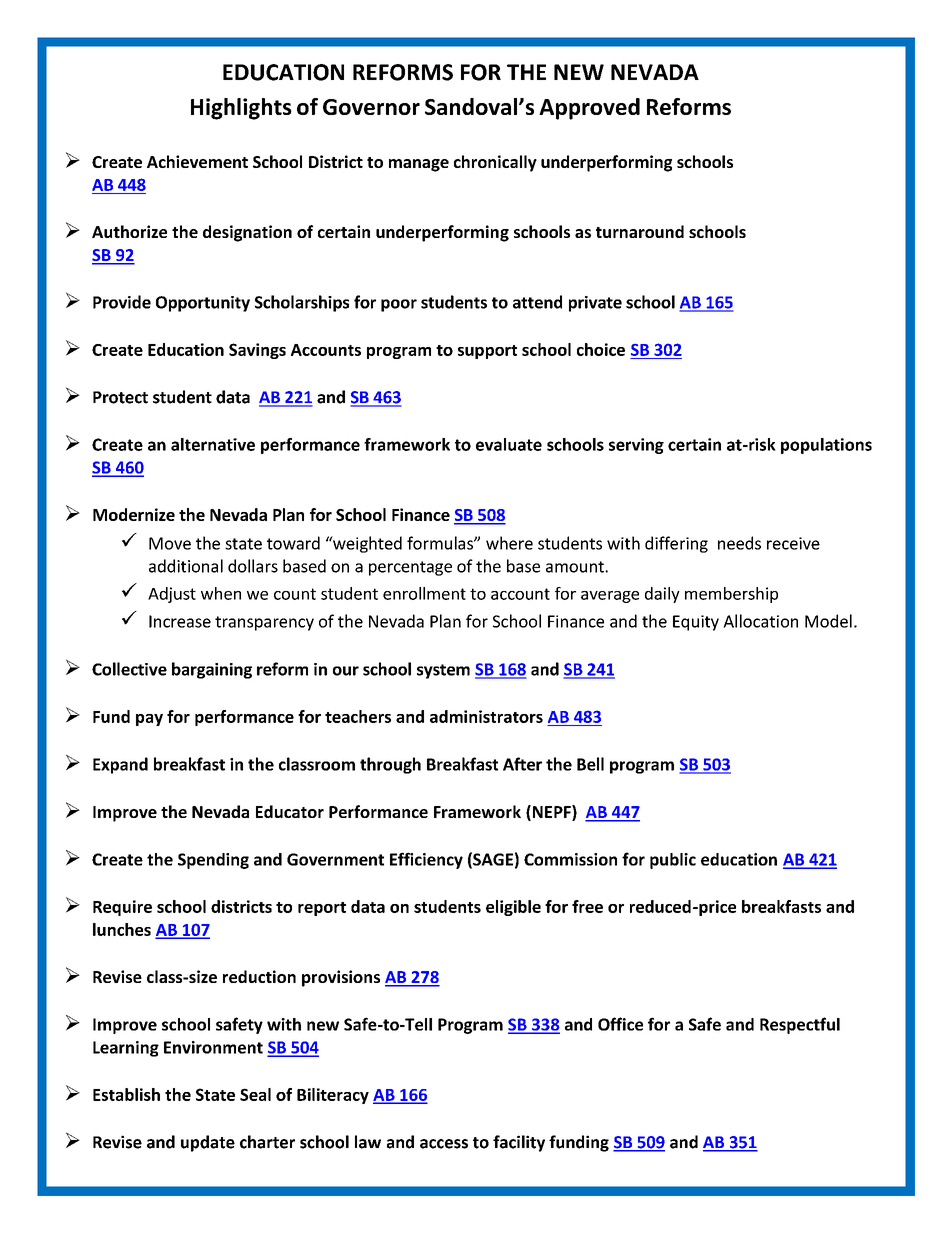 This document has width=952, height=1233. Describe the element at coordinates (673, 861) in the document. I see `public` at that location.
